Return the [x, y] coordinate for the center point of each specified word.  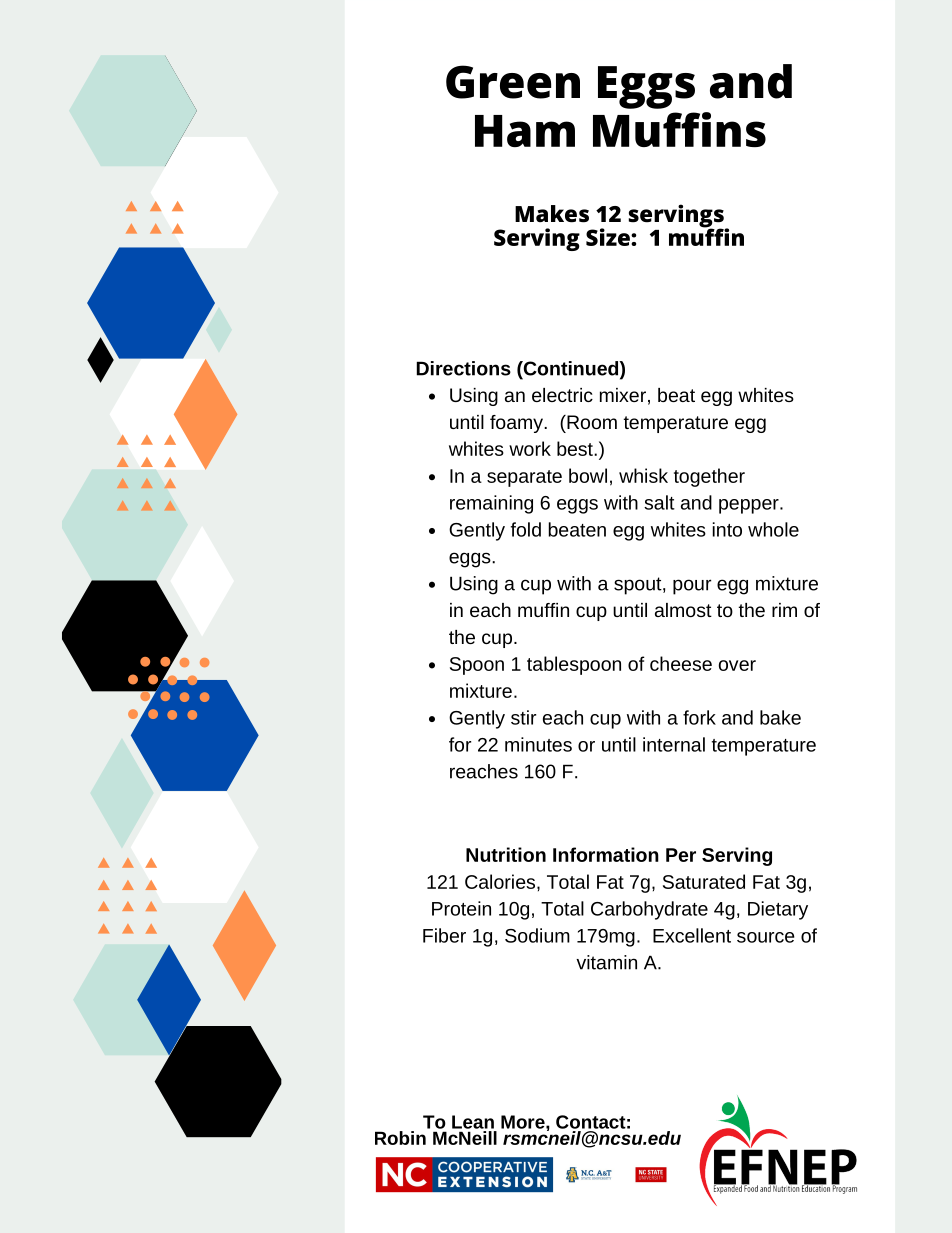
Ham [525, 131]
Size [609, 237]
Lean [473, 1122]
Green [513, 82]
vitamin [606, 962]
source [766, 937]
